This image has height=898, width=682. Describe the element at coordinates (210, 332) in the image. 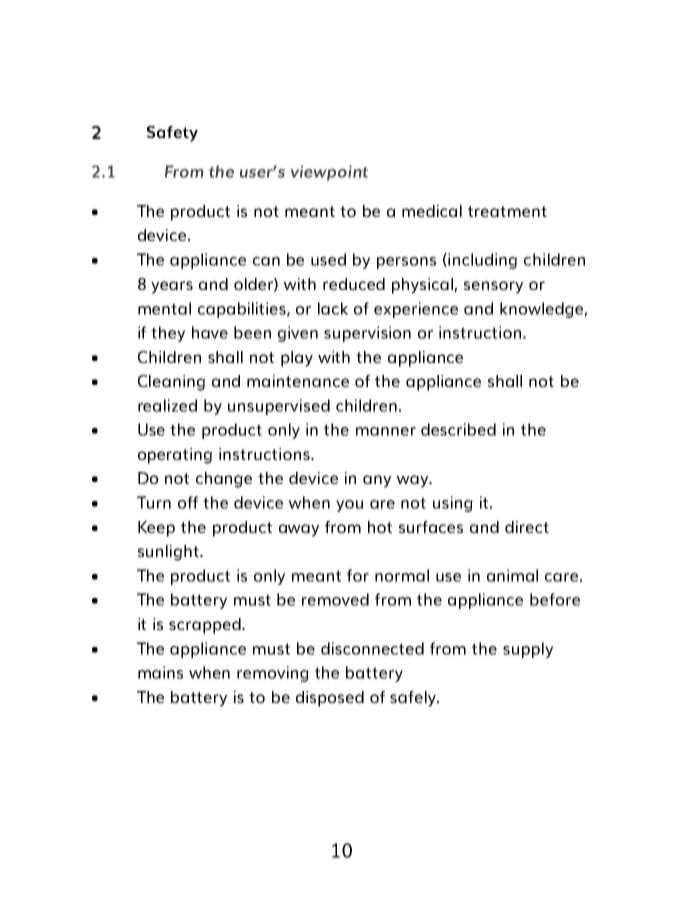

I see `have` at that location.
